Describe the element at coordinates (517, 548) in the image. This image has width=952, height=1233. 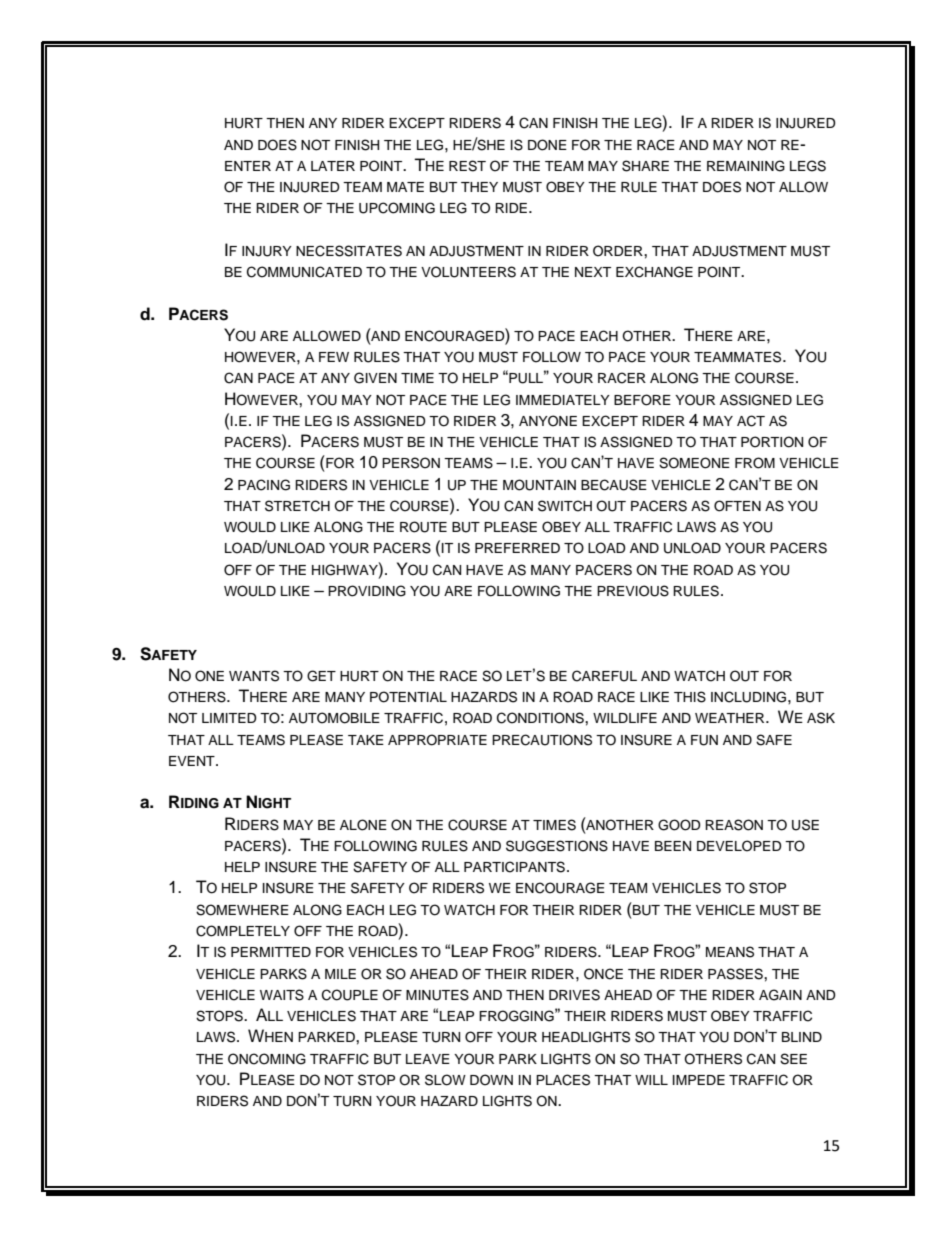
I see `PREFERRED` at that location.
